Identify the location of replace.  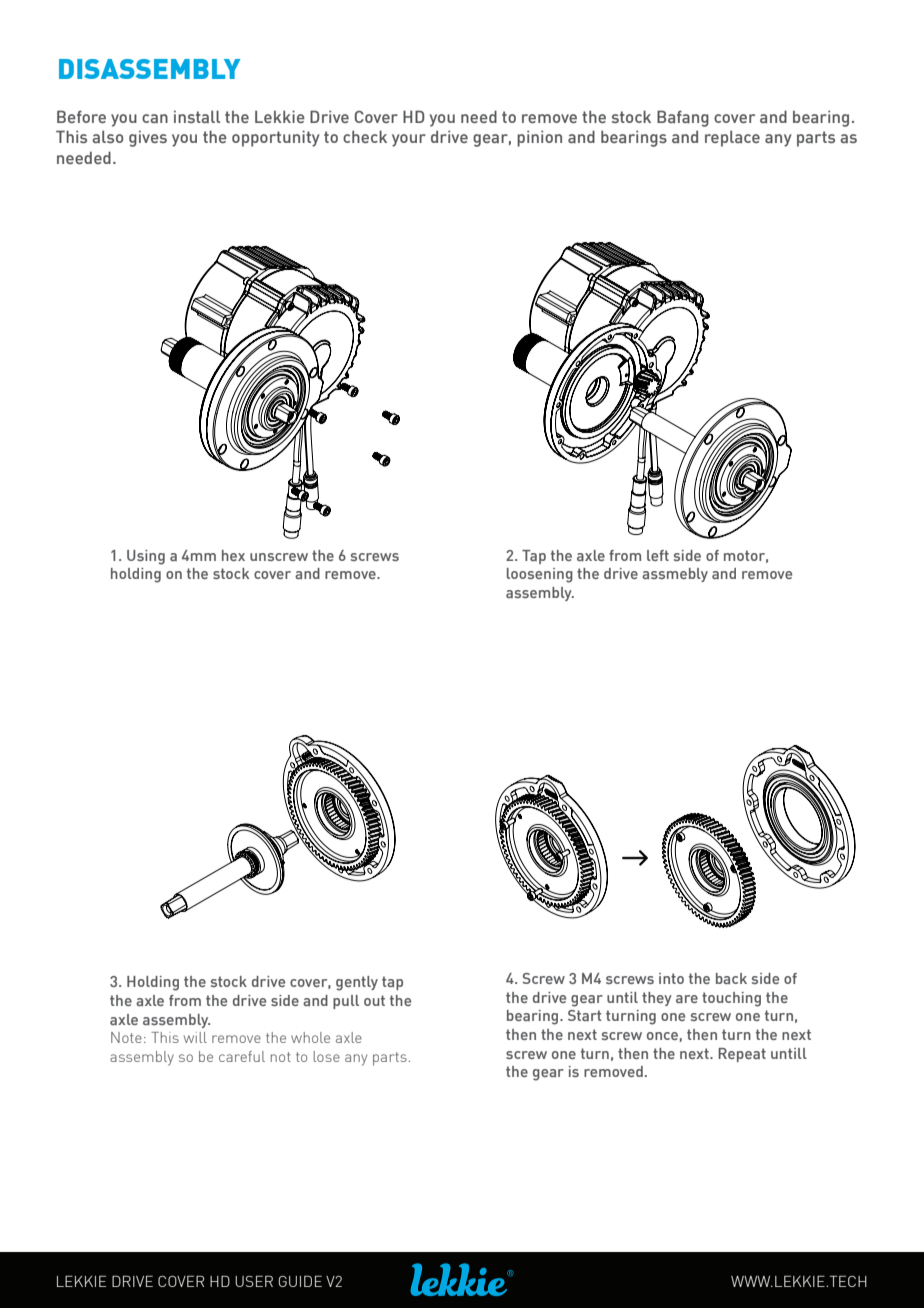
(732, 138).
